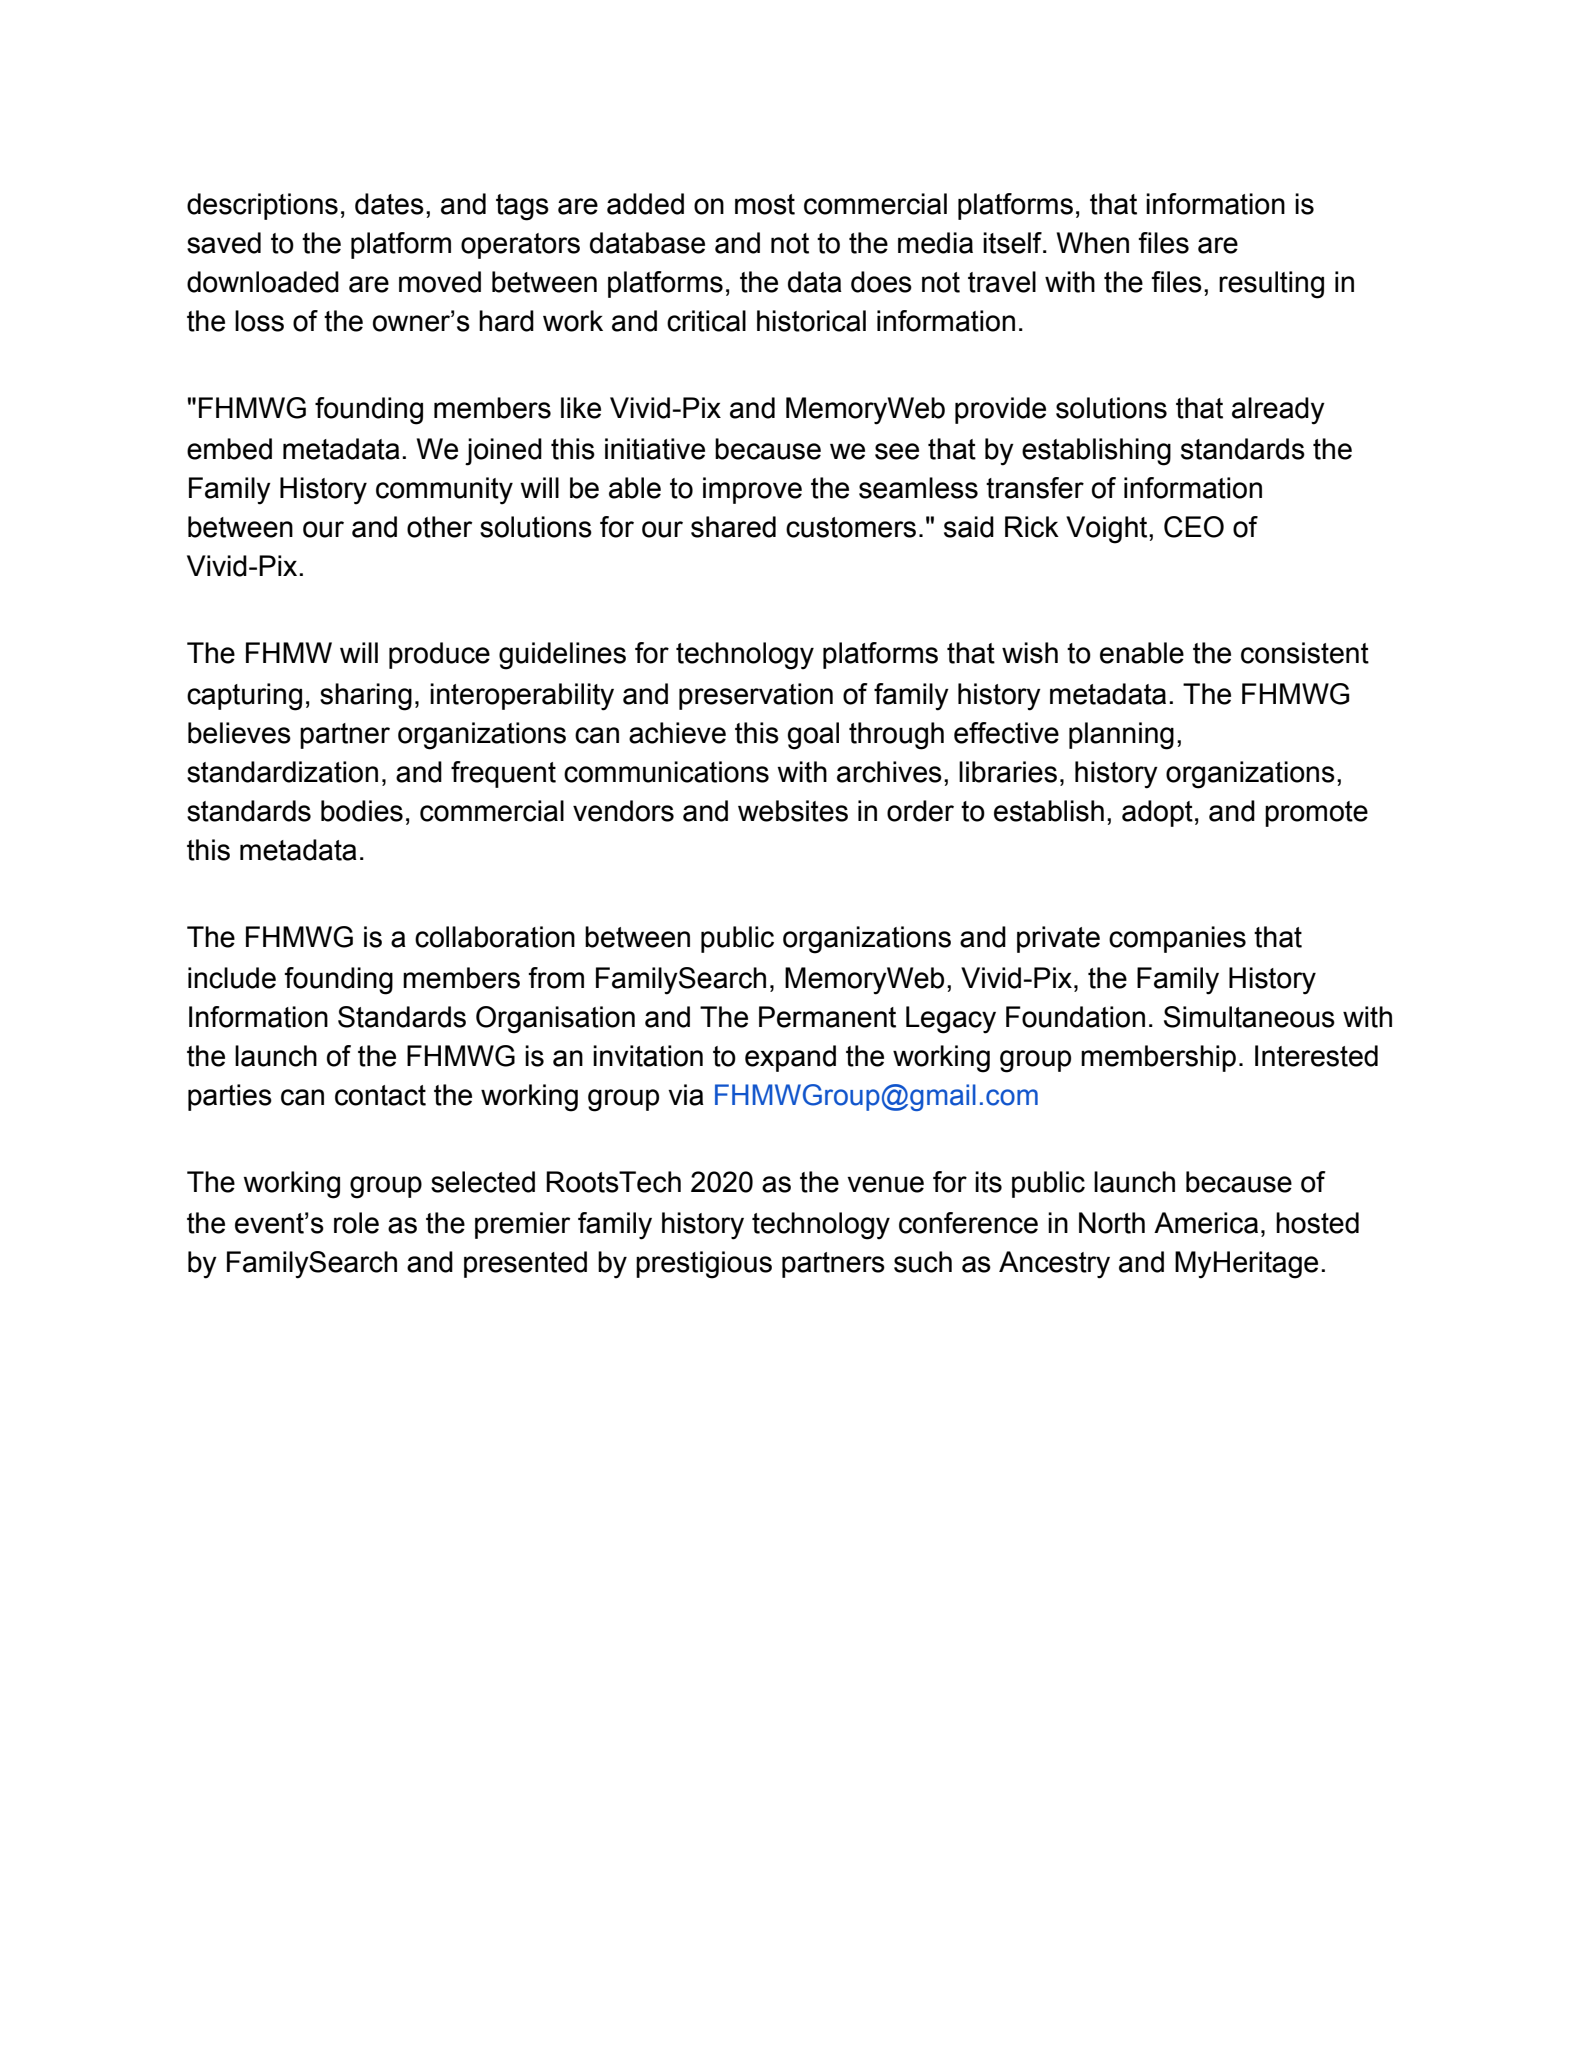  I want to click on goal, so click(813, 736).
